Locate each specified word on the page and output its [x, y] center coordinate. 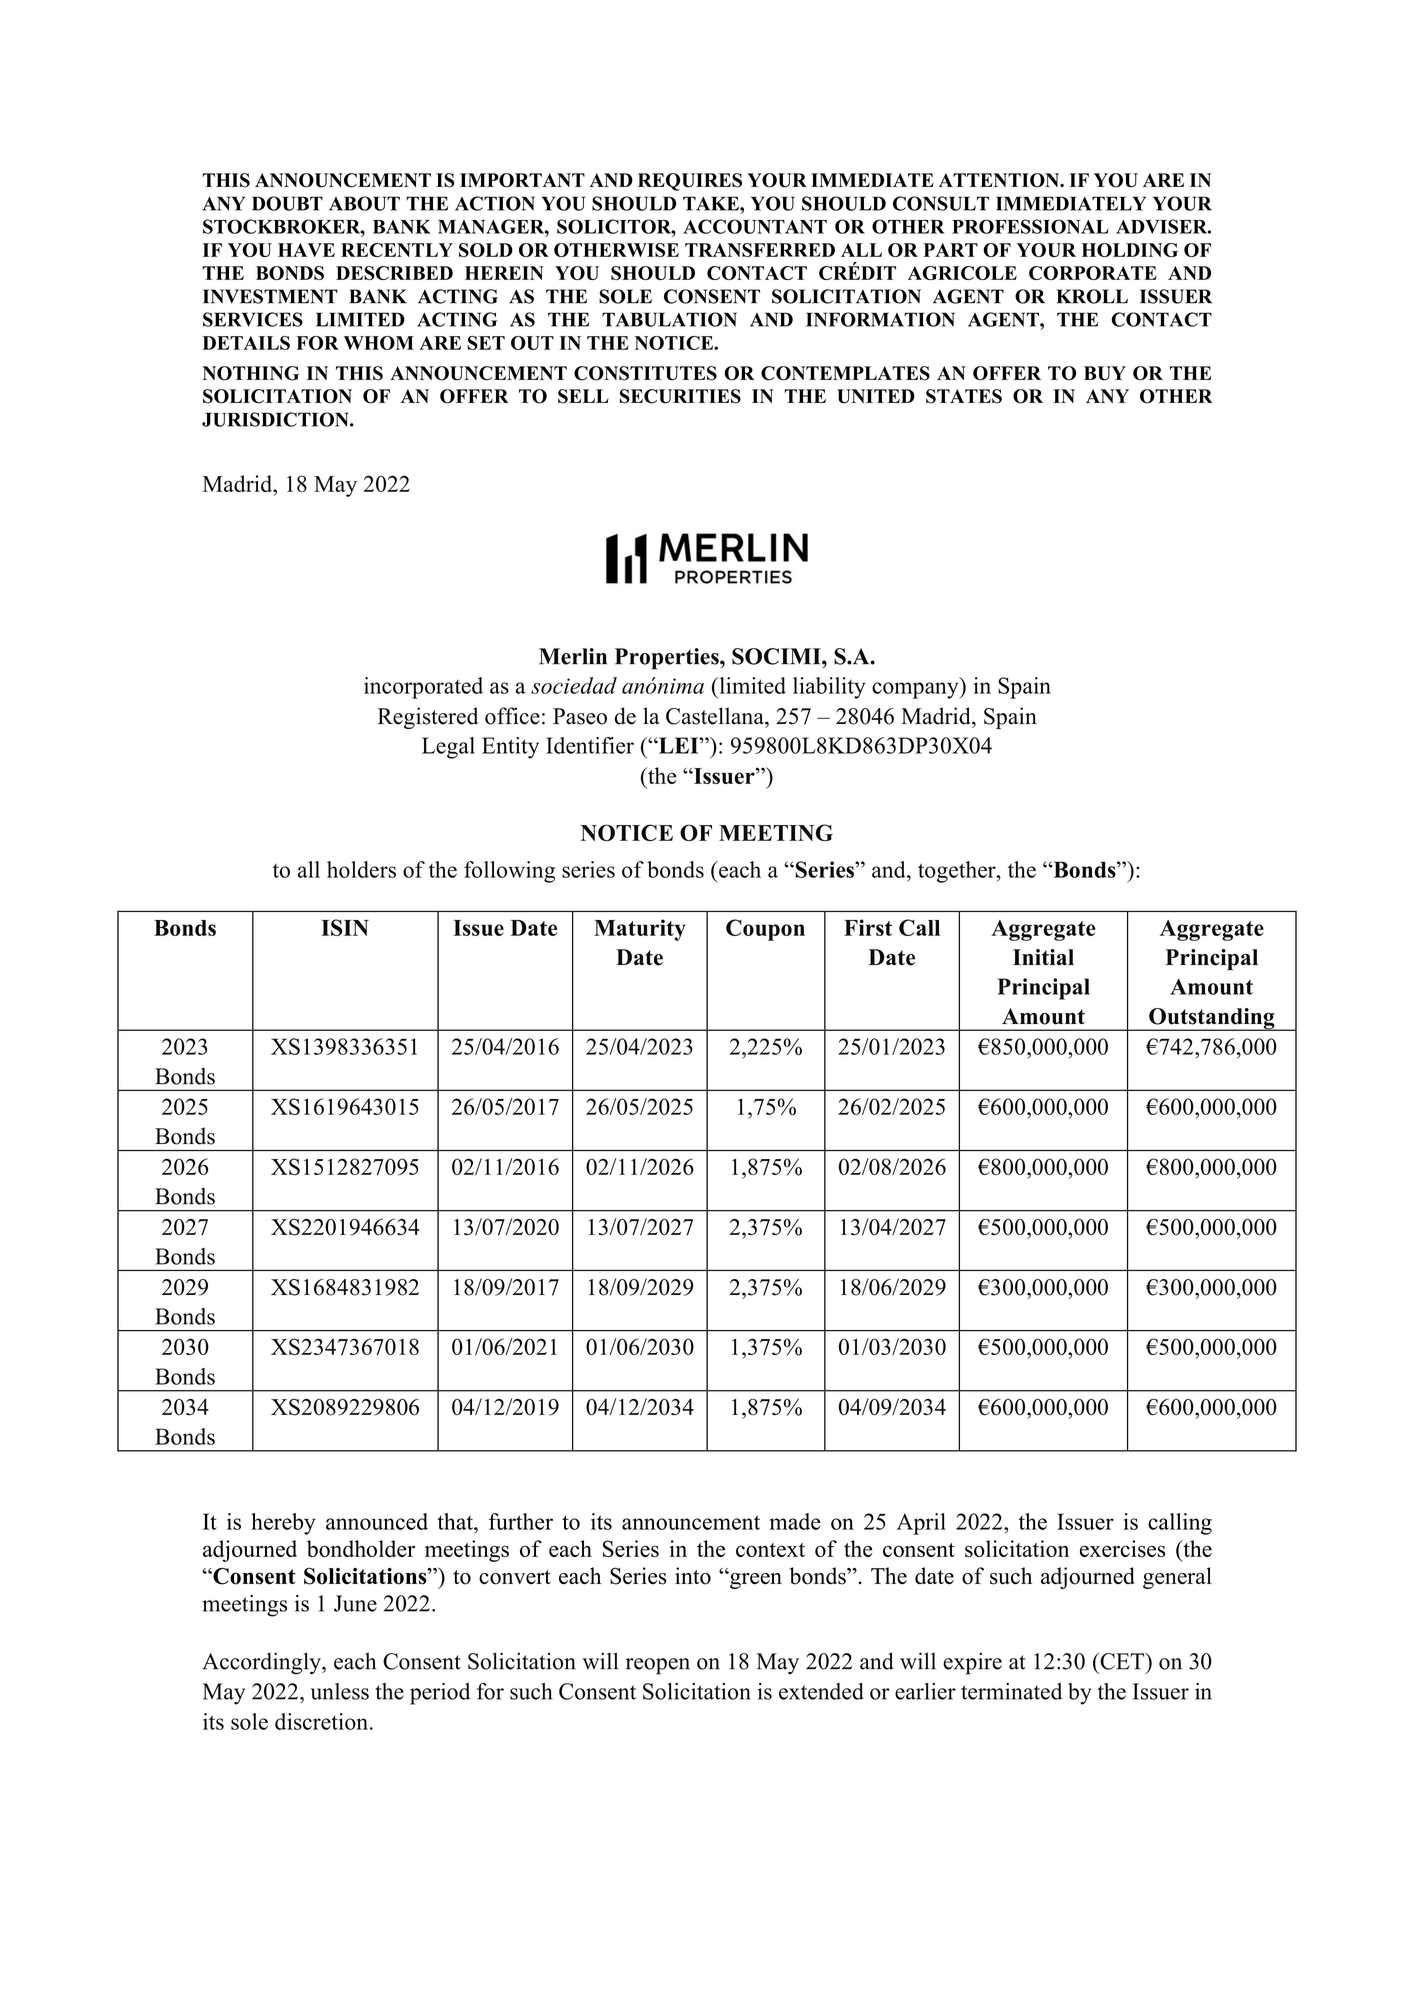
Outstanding [1212, 1019]
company [916, 690]
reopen [658, 1666]
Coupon [765, 930]
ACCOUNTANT [755, 226]
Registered [428, 718]
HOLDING [1130, 250]
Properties [668, 659]
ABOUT [364, 203]
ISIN [345, 927]
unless [340, 1691]
